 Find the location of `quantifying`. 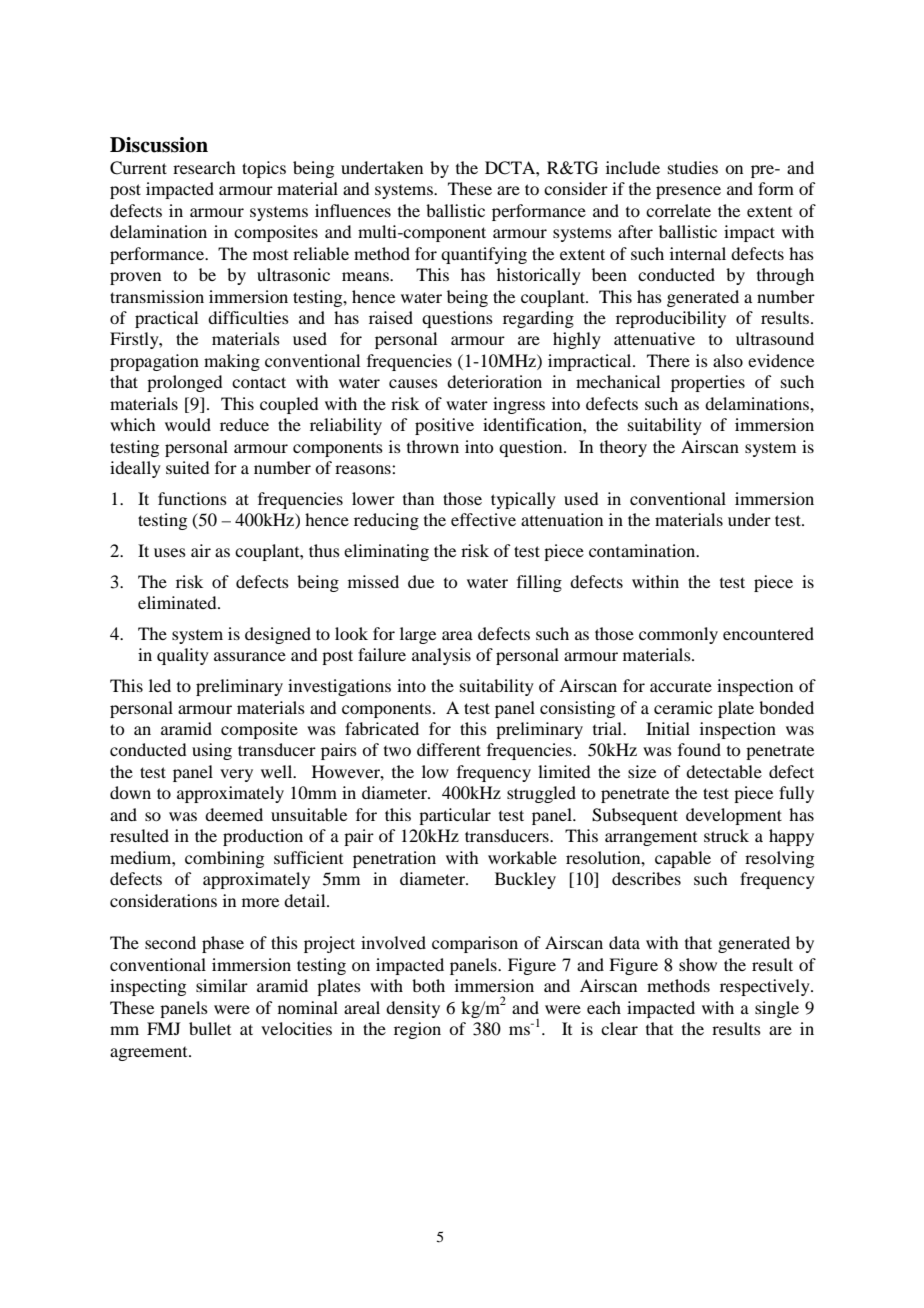

quantifying is located at coordinates (484, 255).
